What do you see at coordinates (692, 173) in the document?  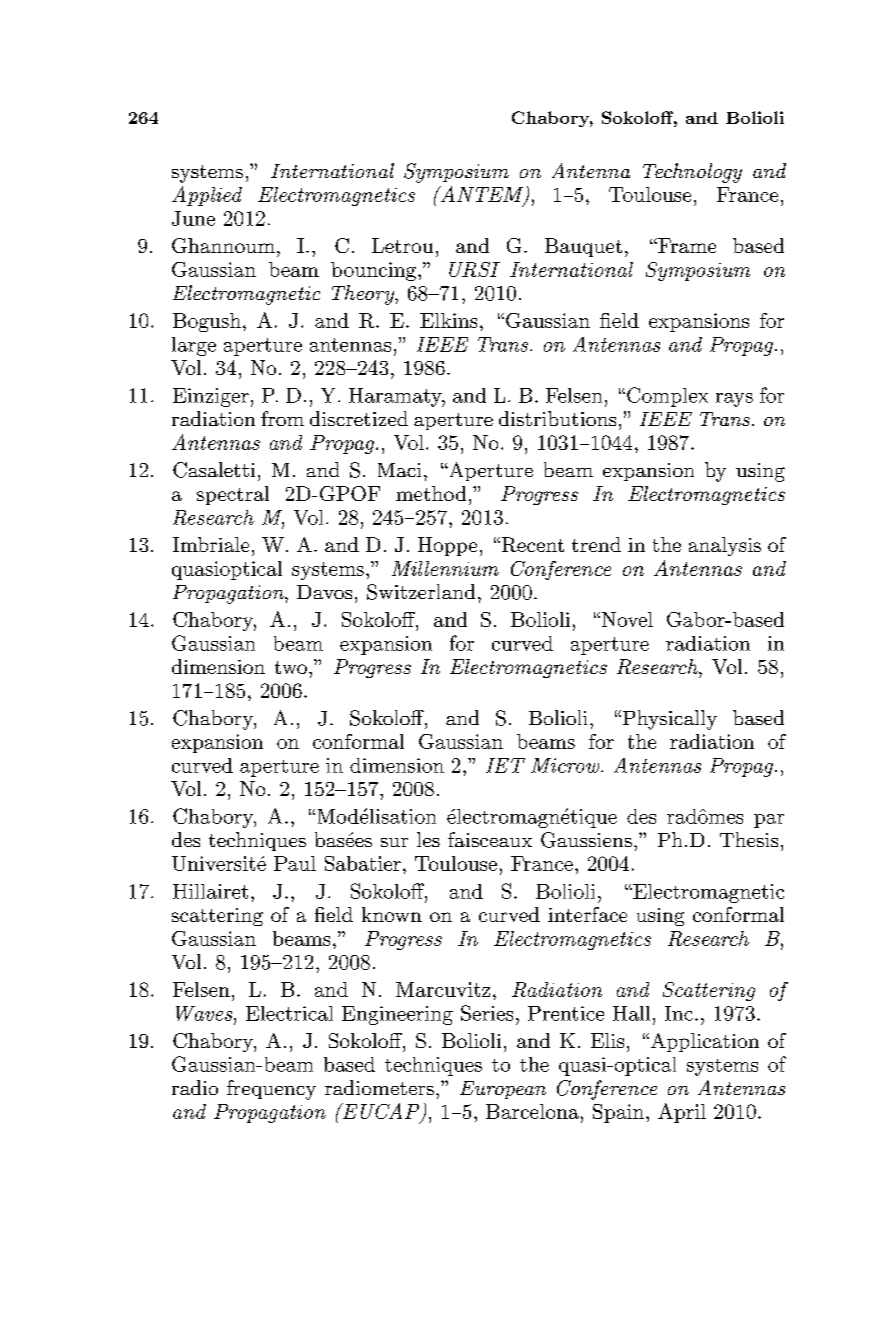 I see `Technology` at bounding box center [692, 173].
